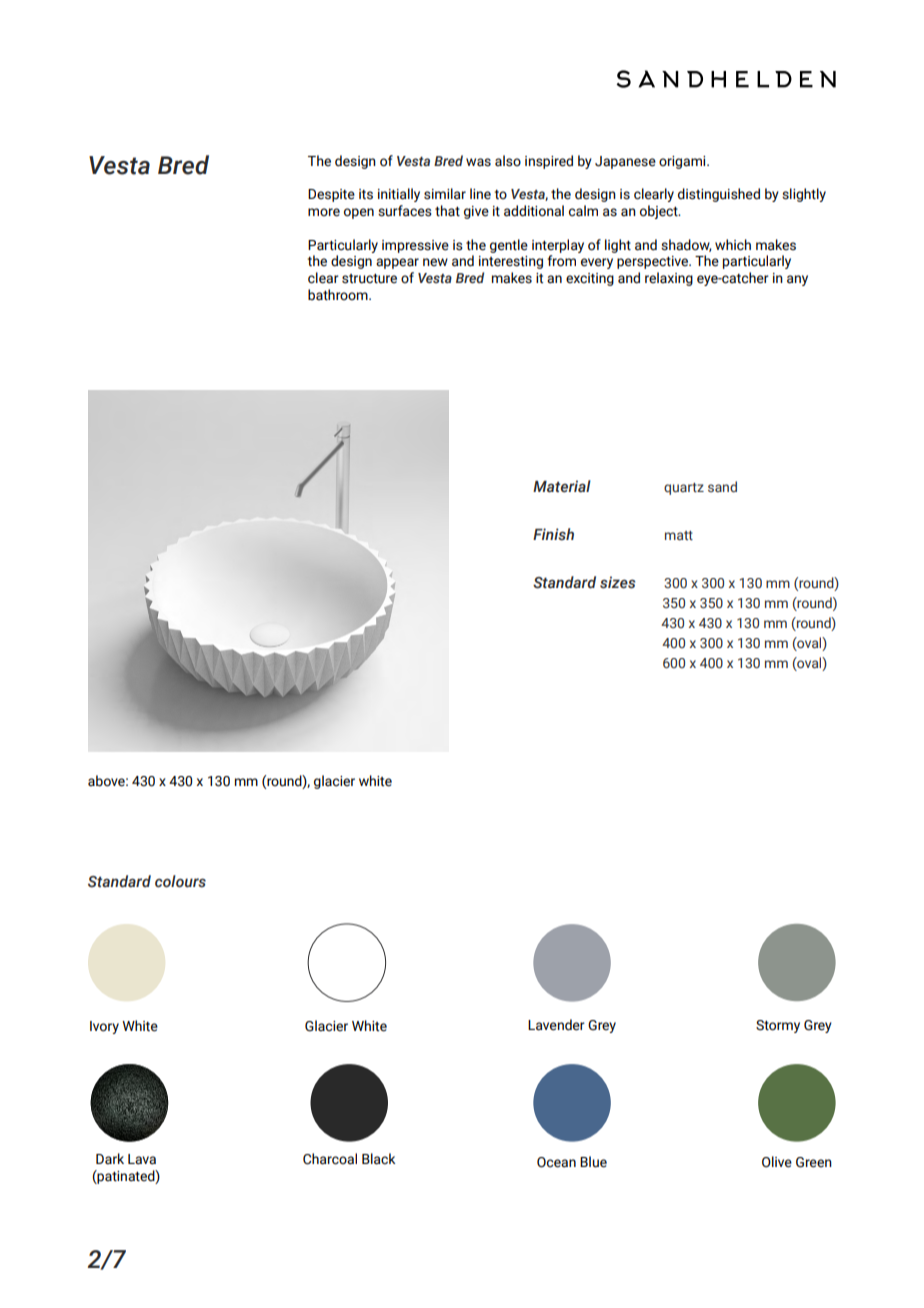 This screenshot has width=924, height=1308. What do you see at coordinates (719, 195) in the screenshot?
I see `distinguished` at bounding box center [719, 195].
